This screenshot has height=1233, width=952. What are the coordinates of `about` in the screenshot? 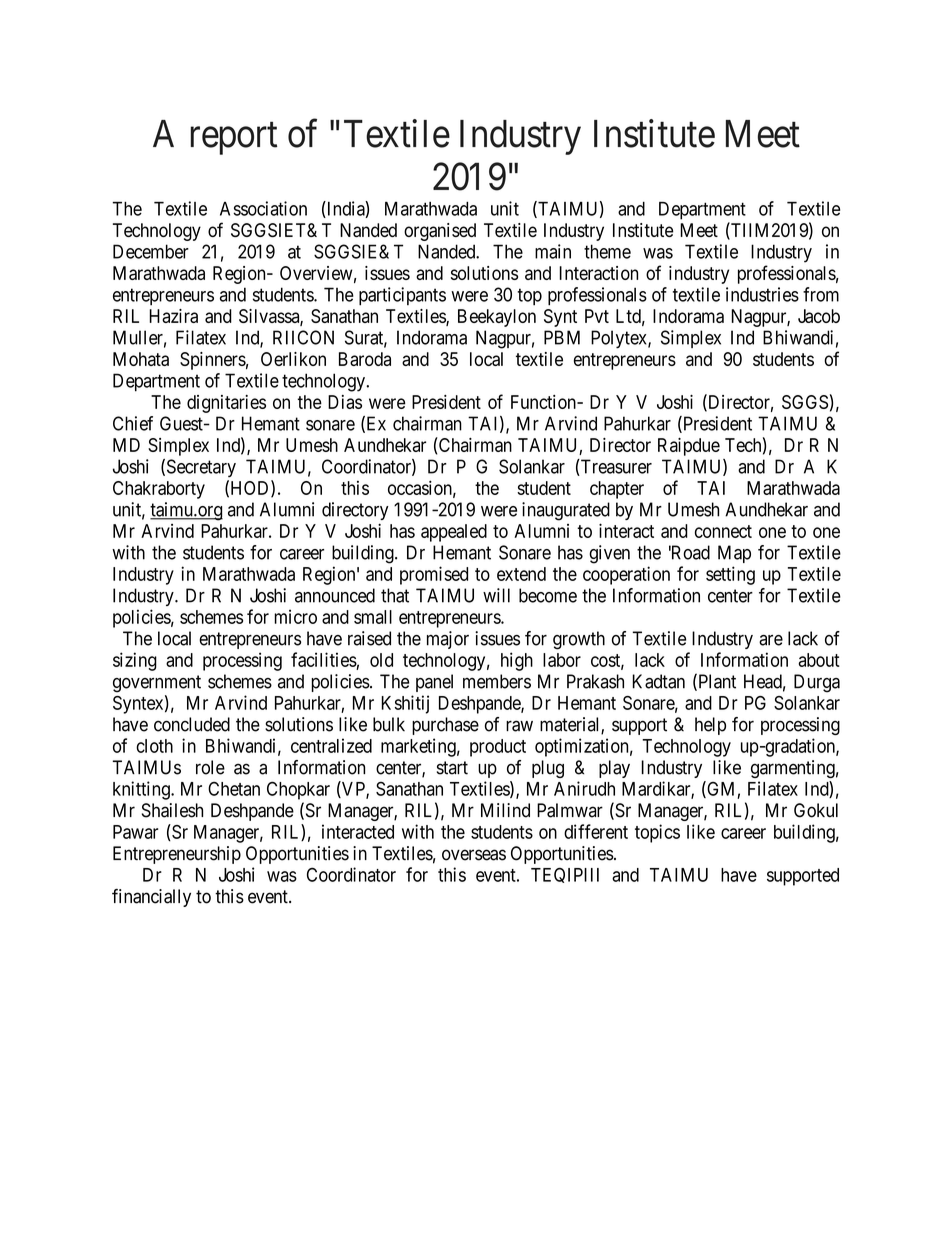 It's located at (819, 660).
